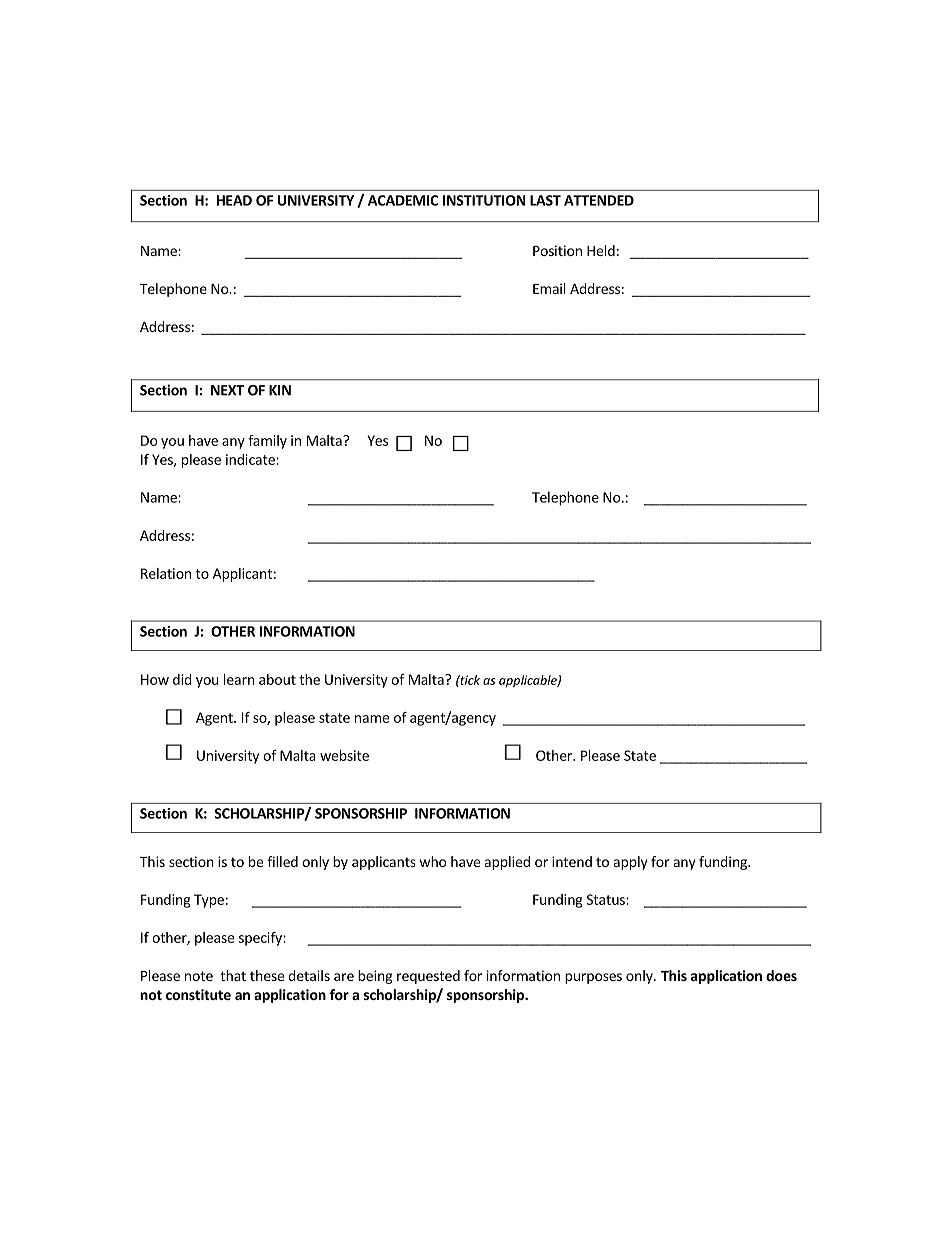  What do you see at coordinates (433, 861) in the image?
I see `who` at bounding box center [433, 861].
